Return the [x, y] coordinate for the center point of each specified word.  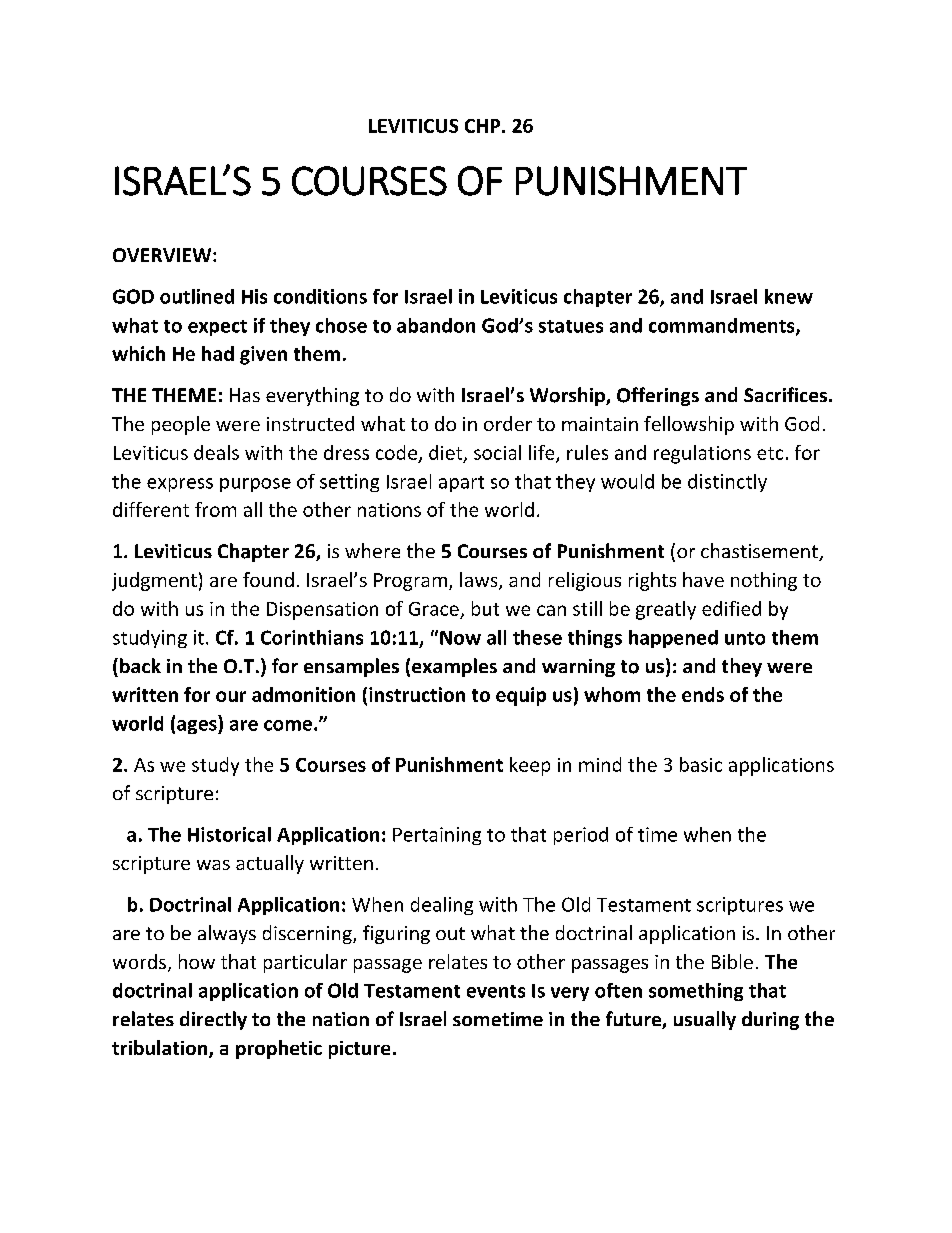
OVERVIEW [163, 255]
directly [213, 1020]
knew [789, 296]
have [703, 579]
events [496, 991]
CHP [484, 126]
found [268, 579]
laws [480, 581]
